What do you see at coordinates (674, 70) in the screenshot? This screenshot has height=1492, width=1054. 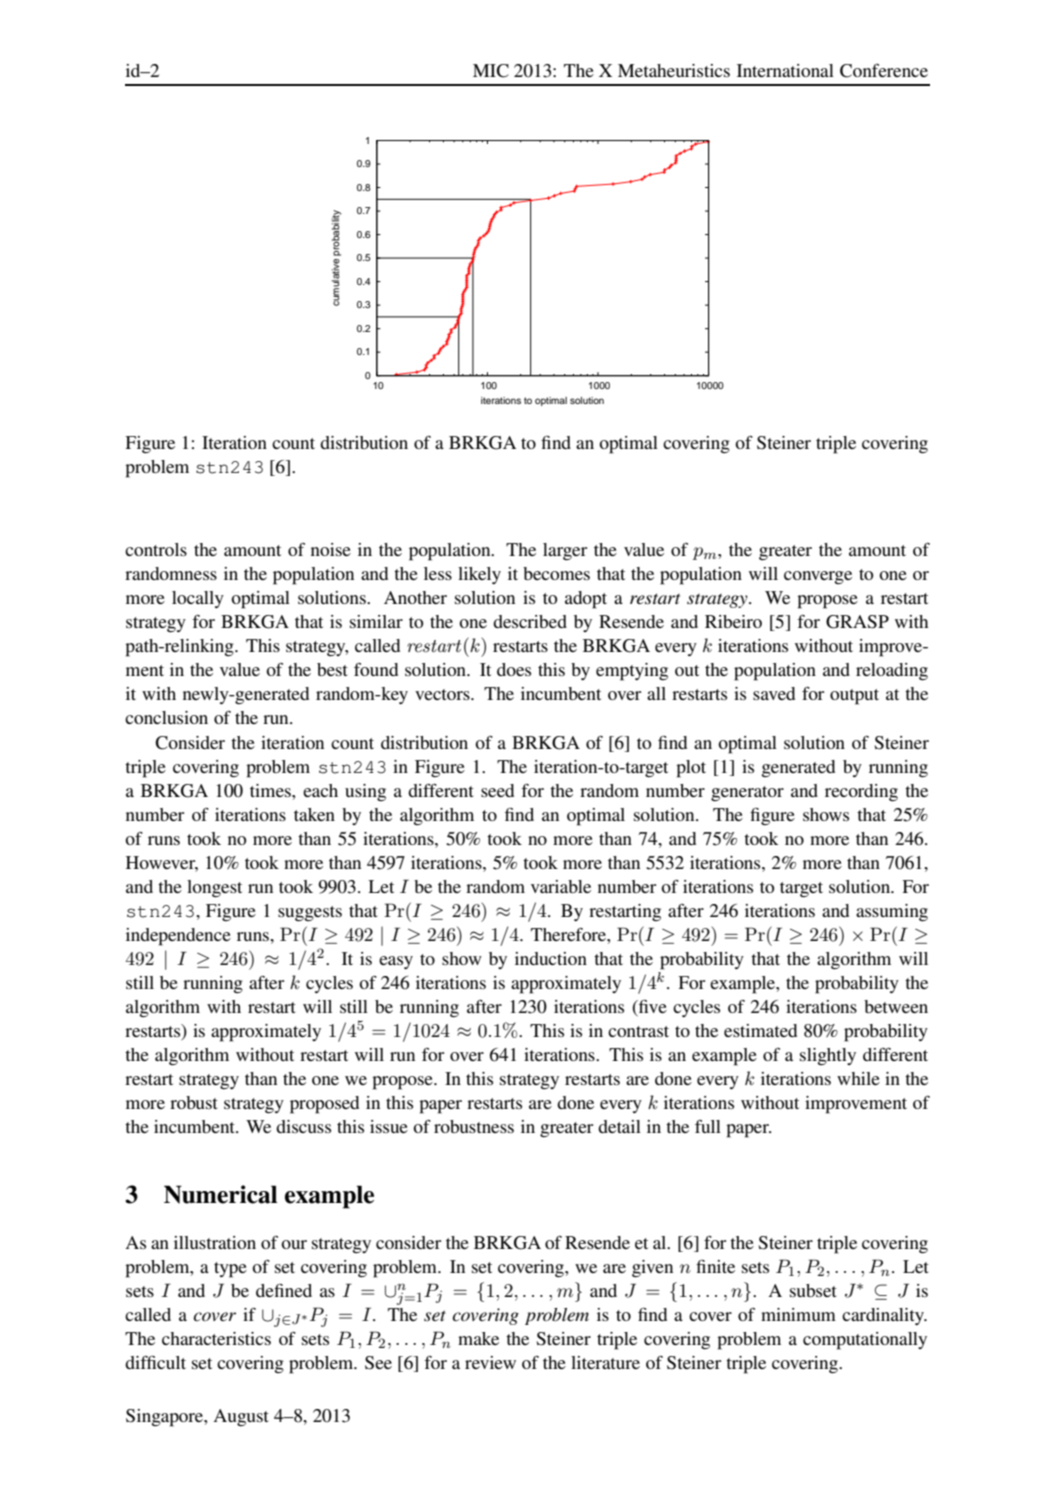 I see `Metaheuristics` at bounding box center [674, 70].
